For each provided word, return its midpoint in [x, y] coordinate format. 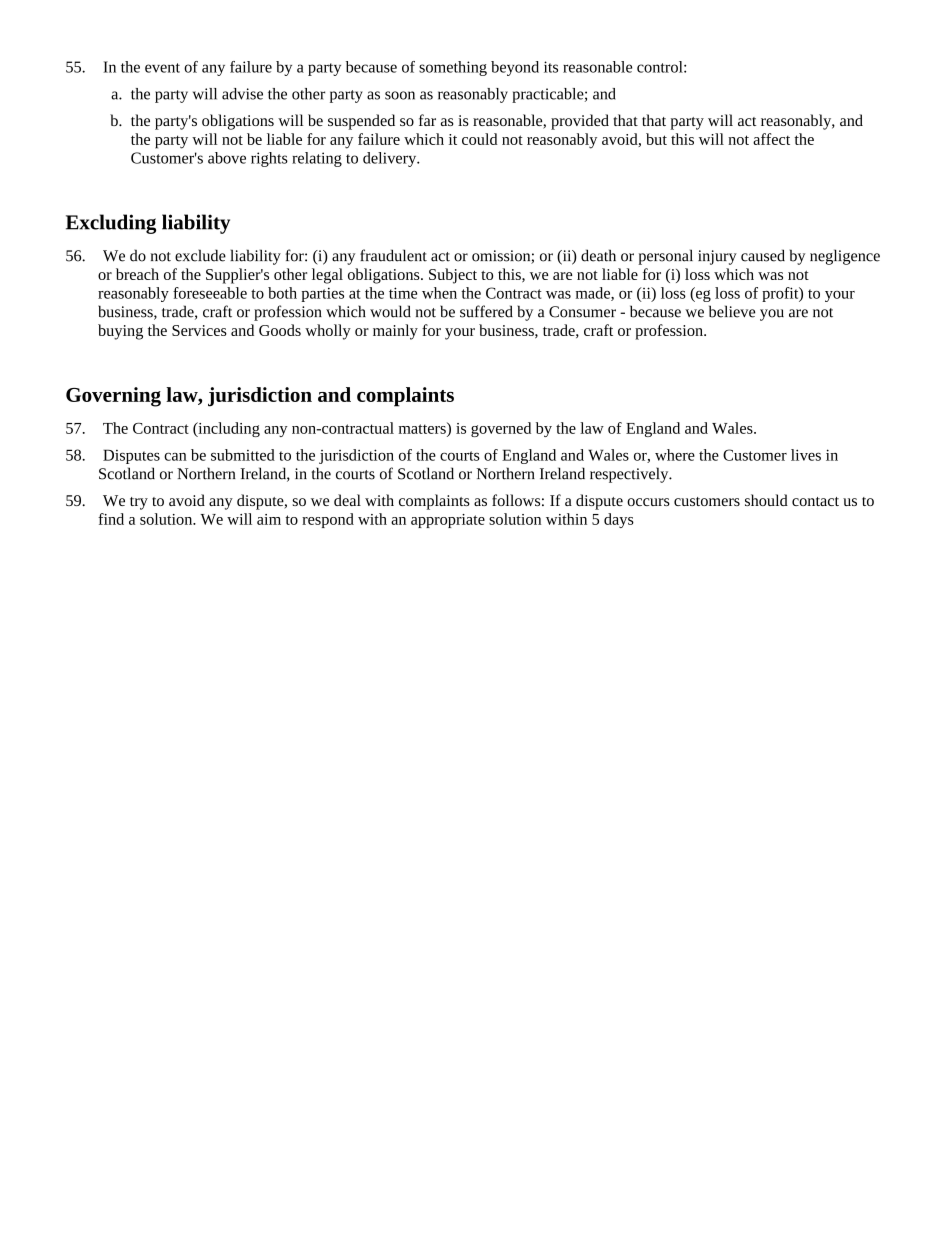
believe [732, 311]
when [439, 293]
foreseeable [210, 293]
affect [771, 139]
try [139, 503]
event [162, 68]
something [453, 68]
